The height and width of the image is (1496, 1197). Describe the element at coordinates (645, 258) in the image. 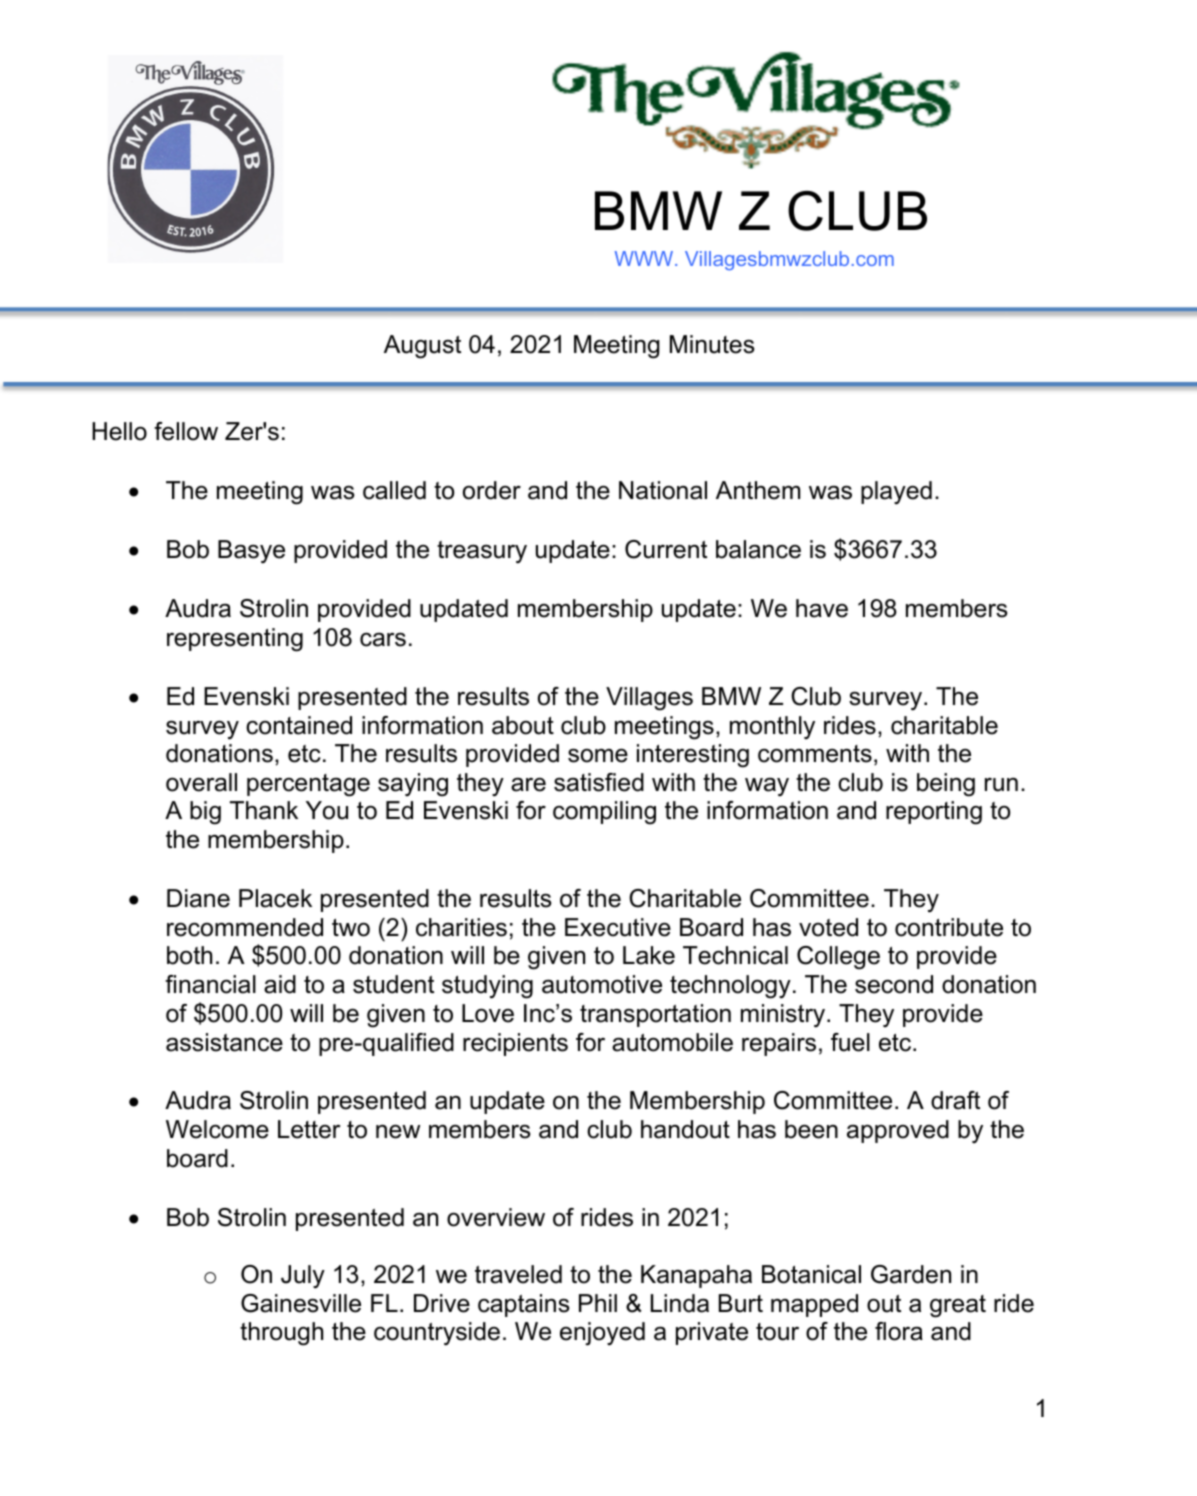

I see `WWW` at that location.
